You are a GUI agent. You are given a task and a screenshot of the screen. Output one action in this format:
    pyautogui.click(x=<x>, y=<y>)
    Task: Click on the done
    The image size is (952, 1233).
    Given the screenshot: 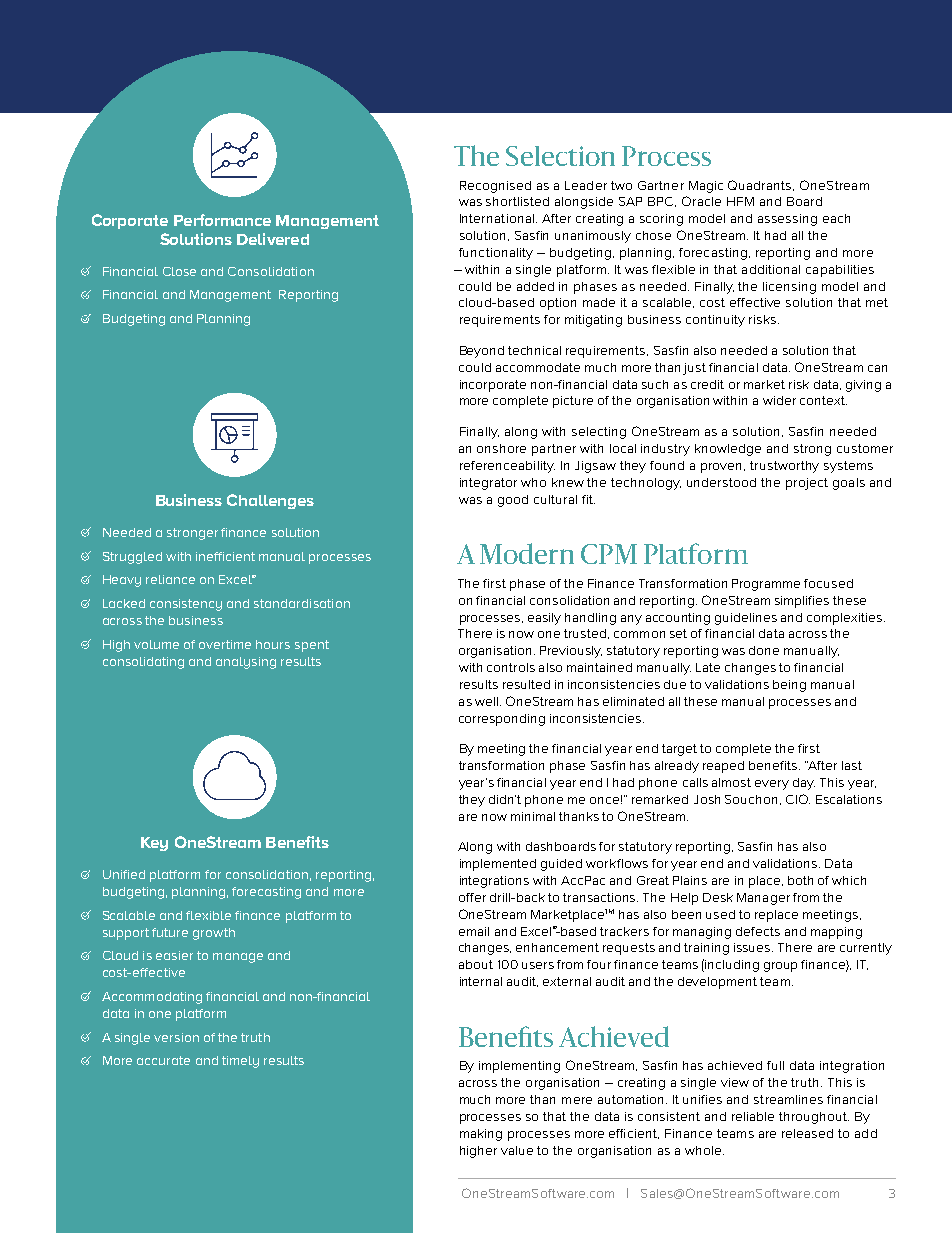 What is the action you would take?
    pyautogui.click(x=764, y=650)
